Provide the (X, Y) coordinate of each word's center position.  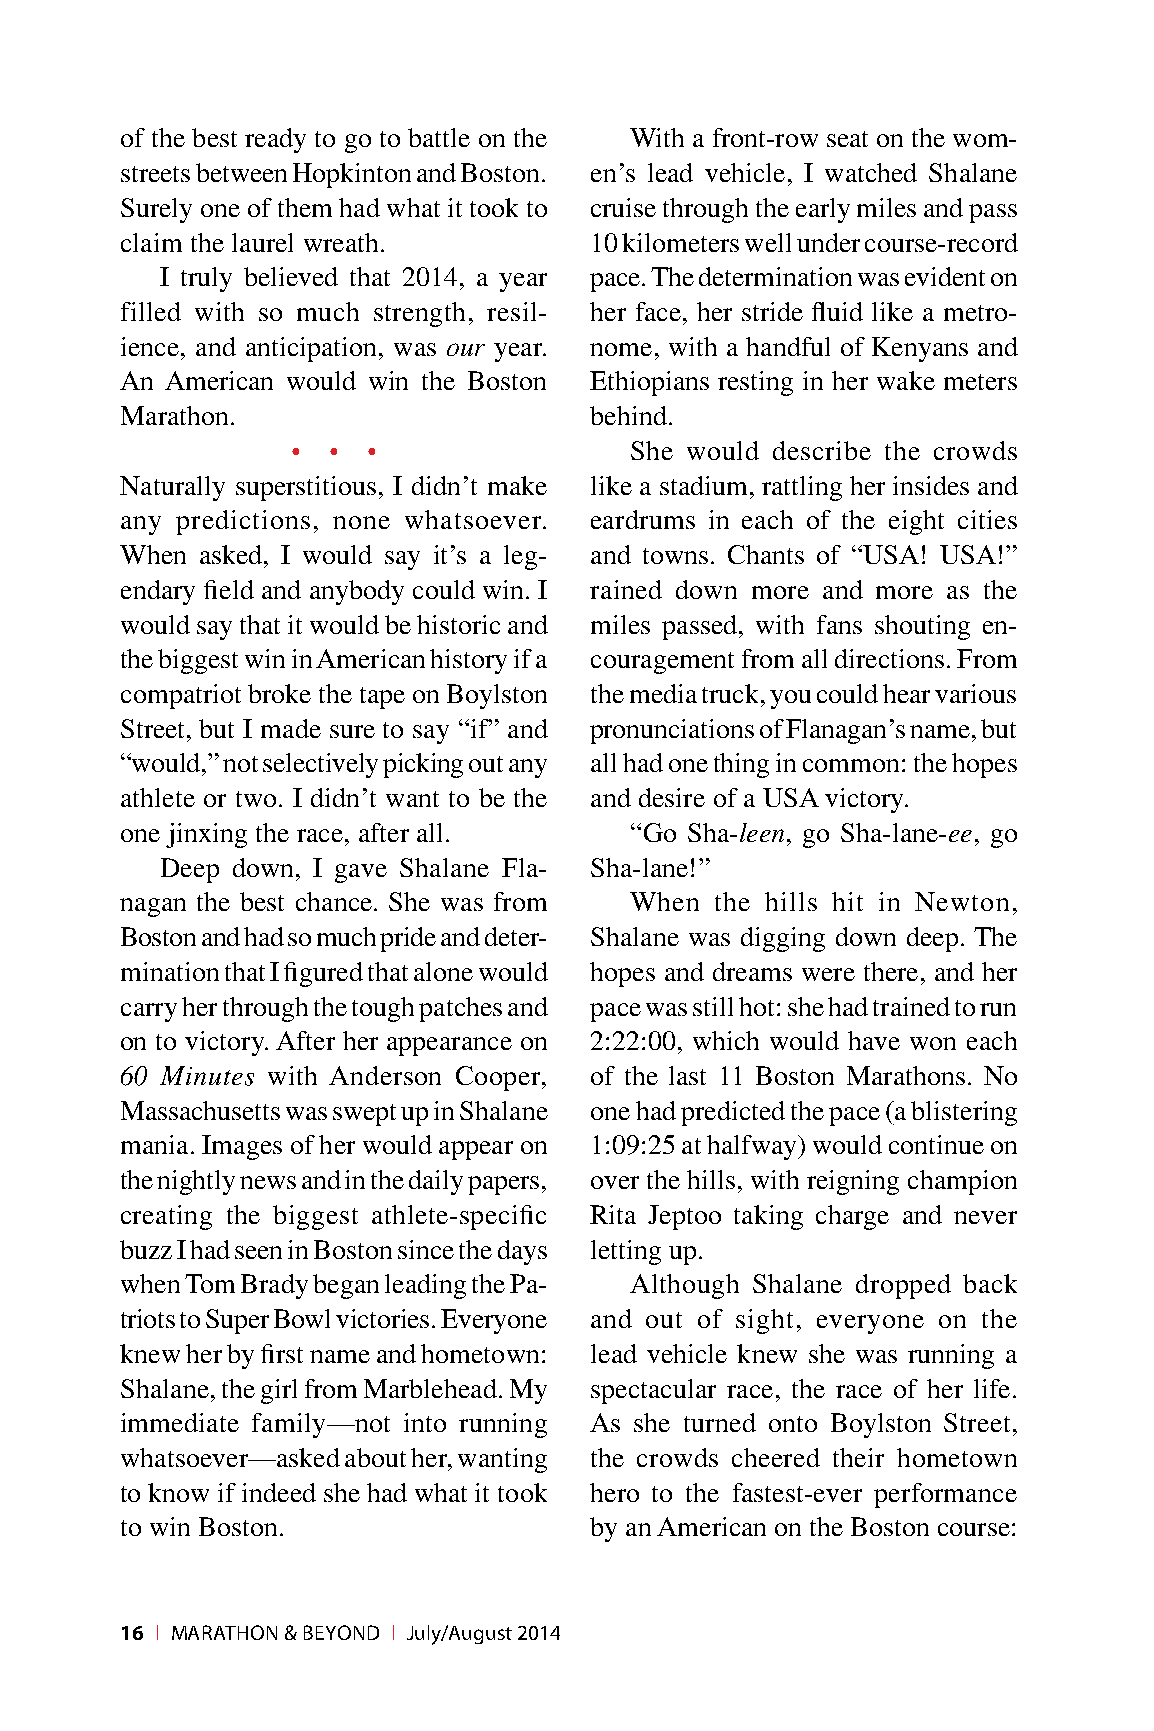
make (517, 485)
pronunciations (672, 731)
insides (931, 485)
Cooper (500, 1078)
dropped (903, 1286)
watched (871, 172)
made (291, 728)
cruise (623, 207)
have (874, 1040)
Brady (274, 1286)
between (241, 172)
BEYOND (341, 1632)
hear (906, 693)
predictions (243, 522)
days (522, 1252)
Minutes (207, 1076)
